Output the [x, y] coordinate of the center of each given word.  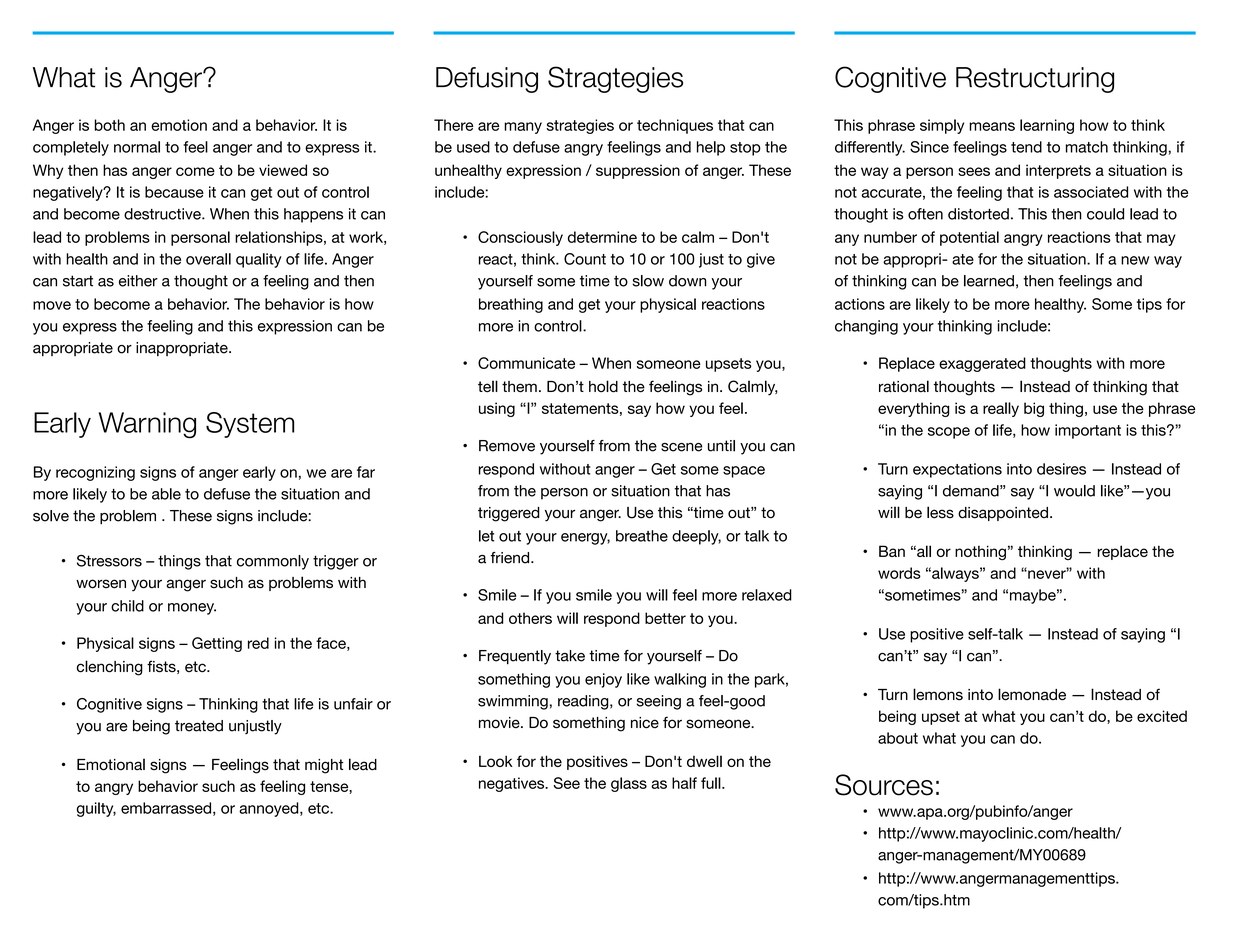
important [1088, 431]
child [127, 606]
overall [208, 259]
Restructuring [1035, 80]
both [109, 125]
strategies [580, 126]
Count [585, 259]
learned [989, 281]
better [665, 618]
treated [199, 726]
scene [682, 447]
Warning [147, 425]
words [899, 573]
